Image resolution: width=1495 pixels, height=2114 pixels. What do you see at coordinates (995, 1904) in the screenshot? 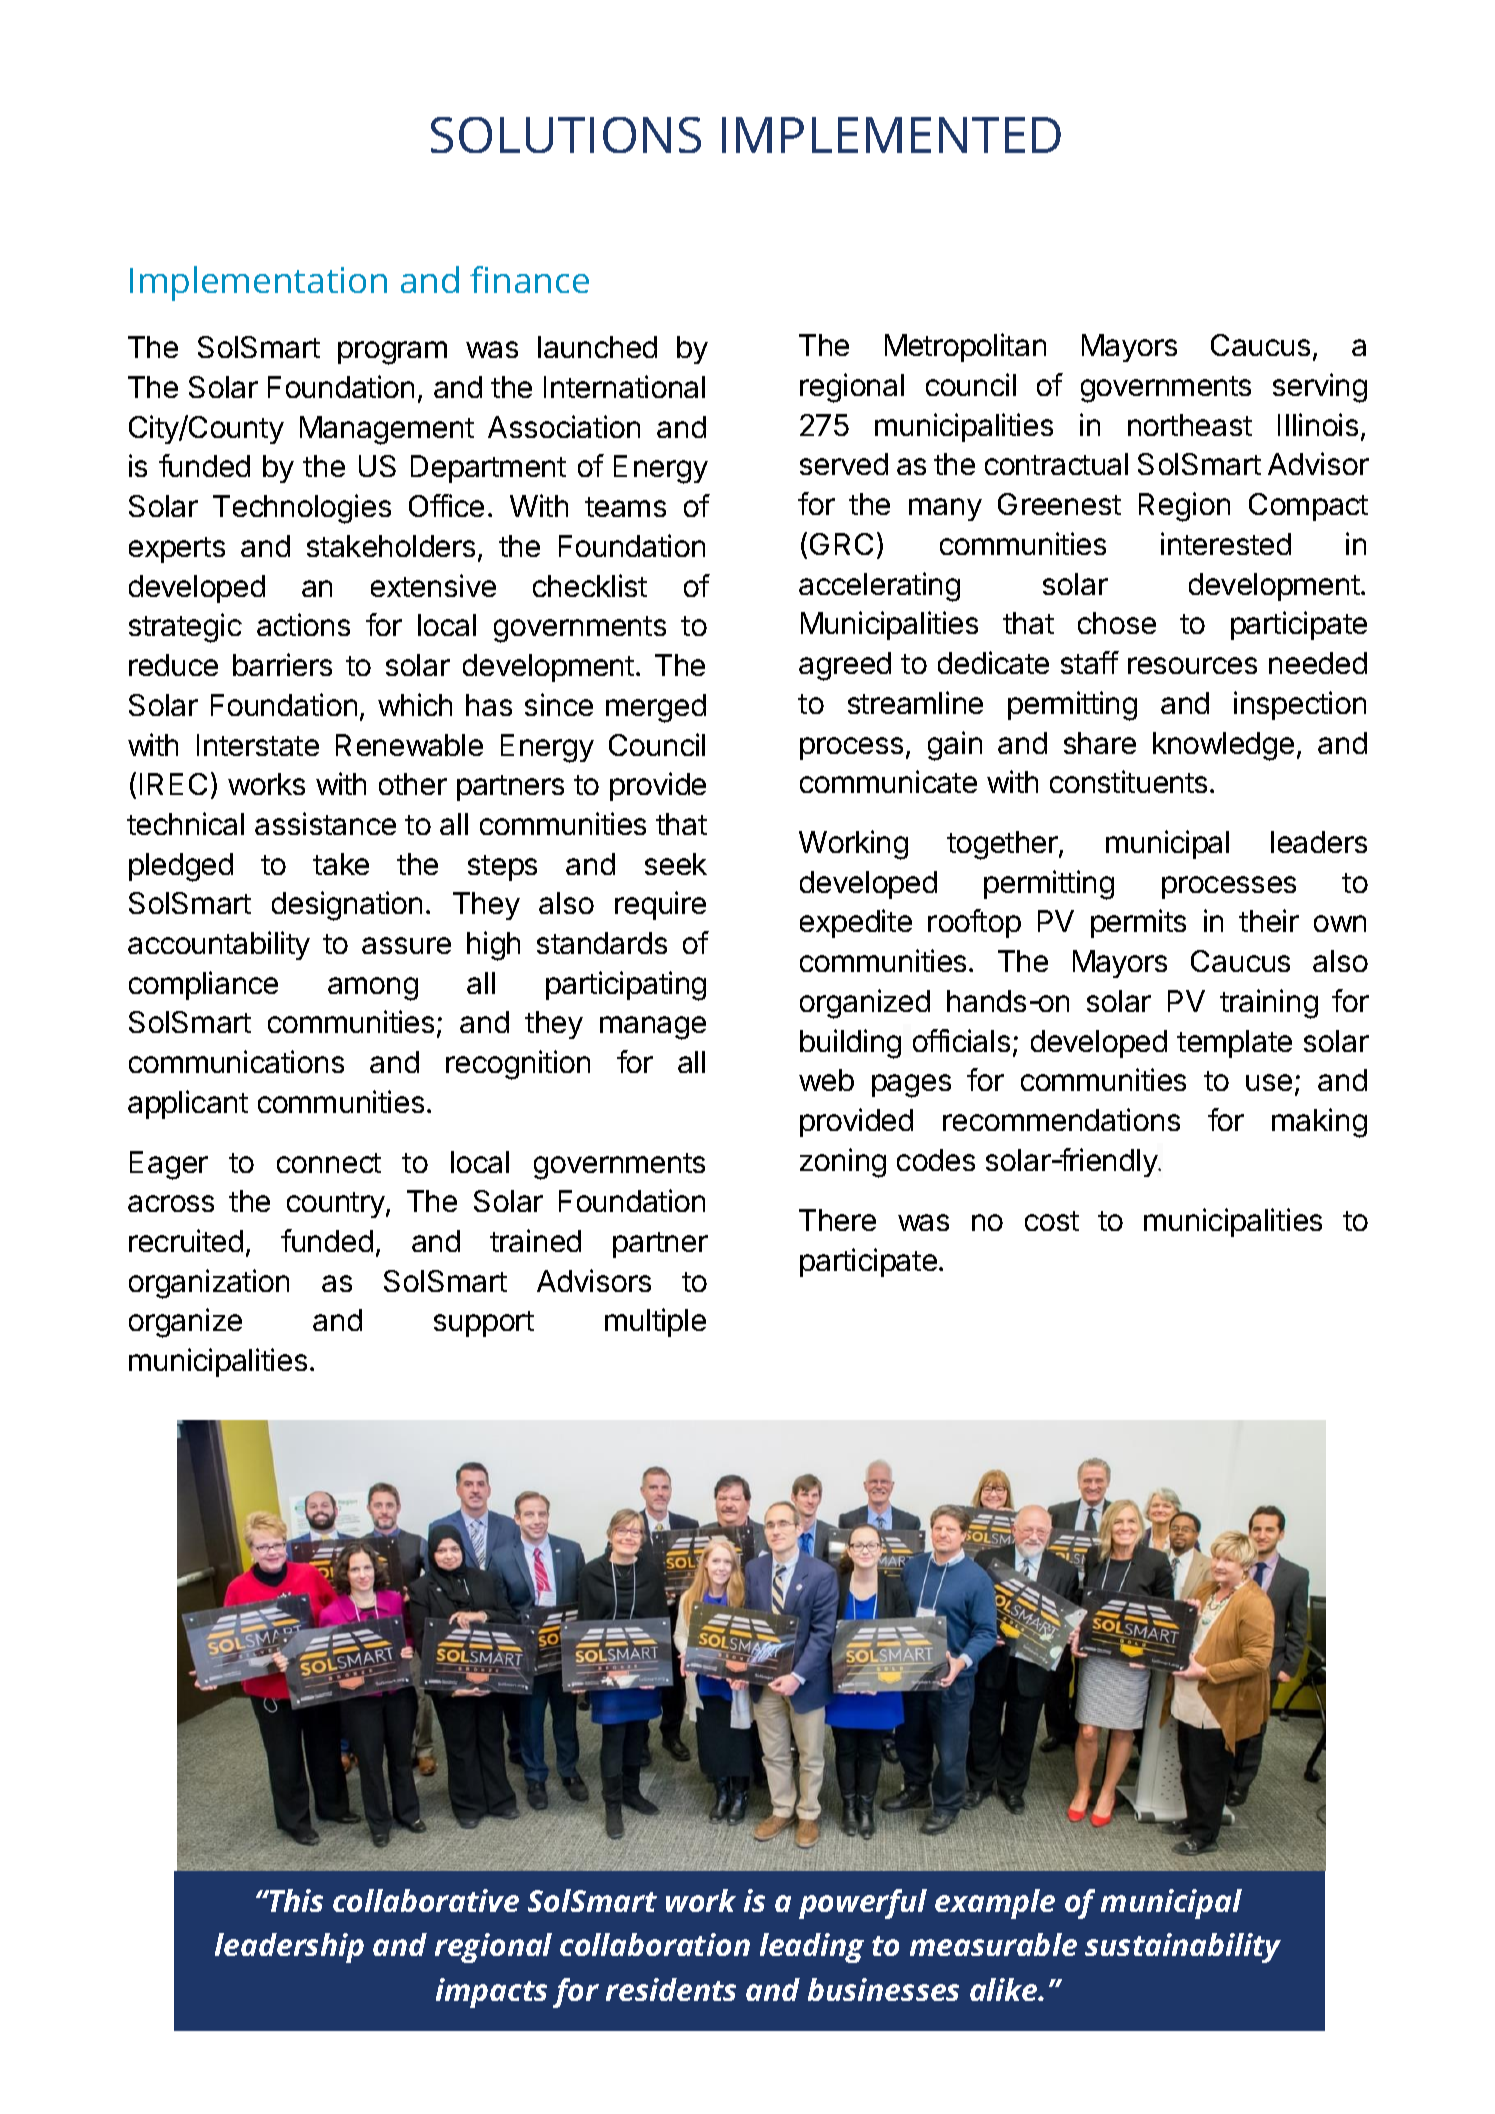
I see `example` at bounding box center [995, 1904].
